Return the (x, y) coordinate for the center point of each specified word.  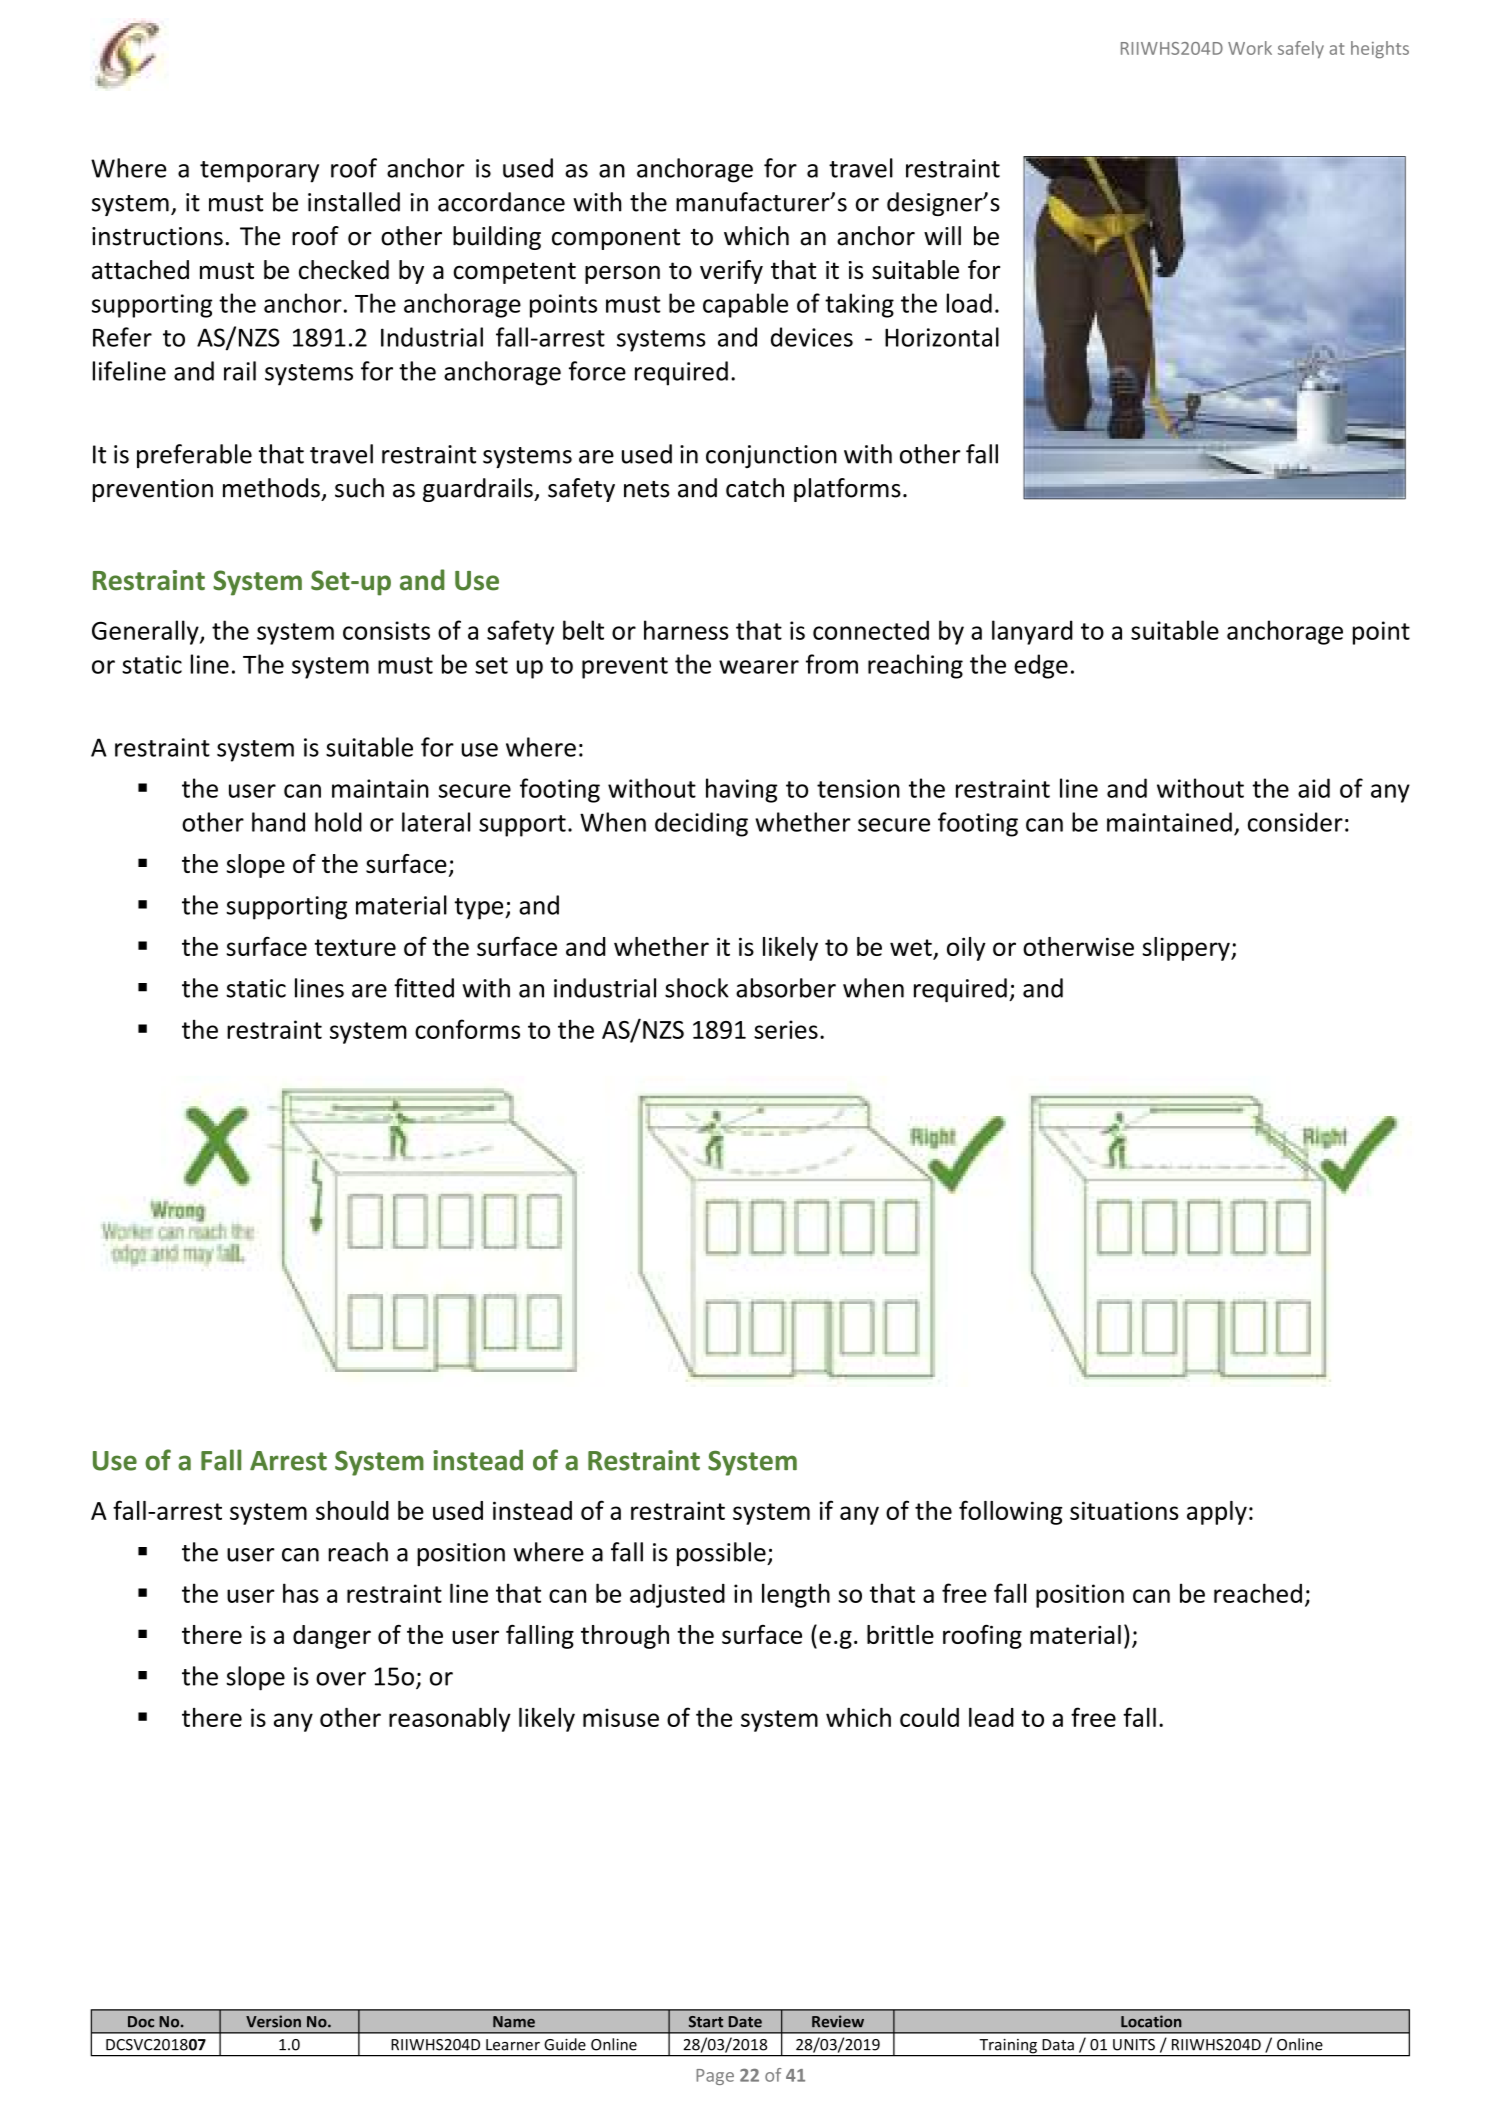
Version (273, 2021)
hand (278, 822)
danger (332, 1637)
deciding (701, 824)
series (786, 1029)
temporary (259, 172)
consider (1295, 822)
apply (1217, 1513)
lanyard (1032, 632)
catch (755, 488)
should (352, 1510)
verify (731, 272)
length (796, 1595)
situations (1124, 1510)
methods (271, 488)
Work (1250, 48)
